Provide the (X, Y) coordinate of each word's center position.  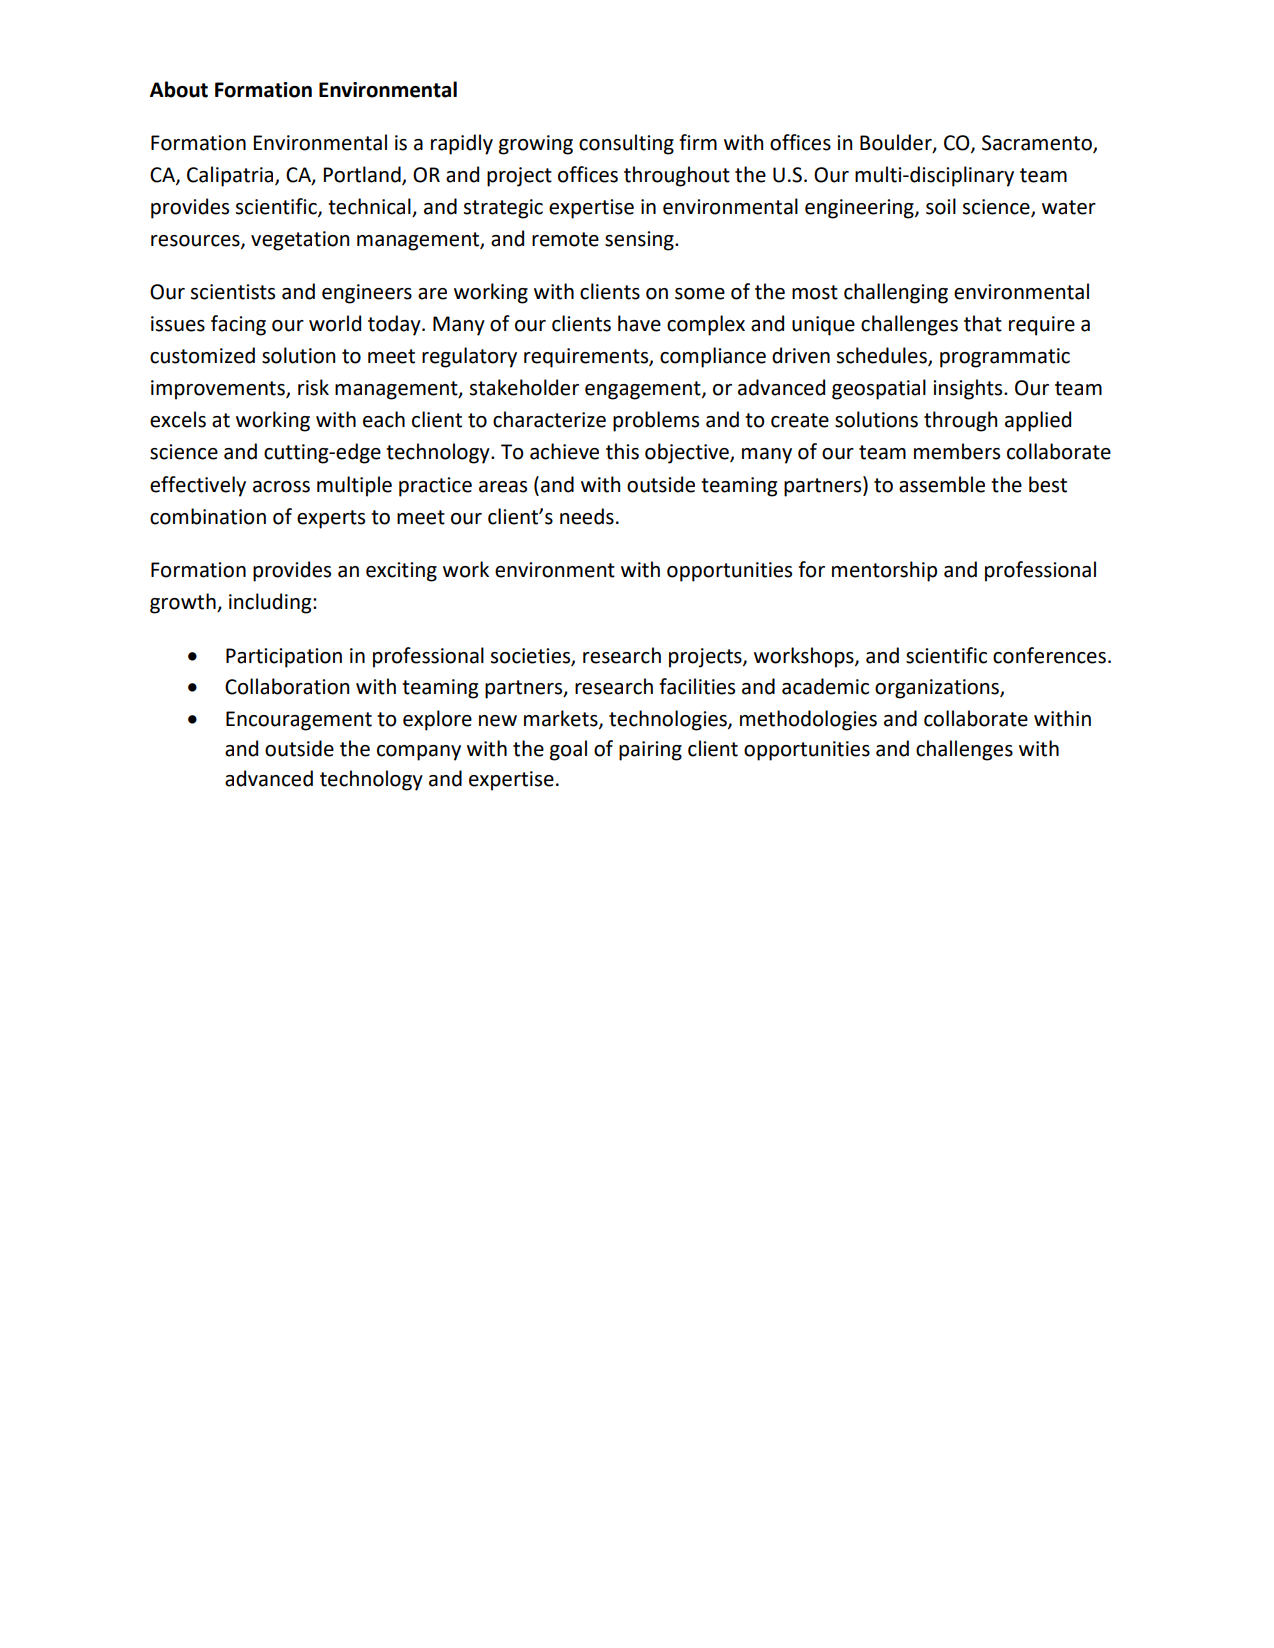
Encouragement (299, 721)
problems (656, 421)
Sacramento (1038, 143)
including (271, 603)
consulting (626, 144)
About (179, 89)
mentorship (884, 571)
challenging (896, 293)
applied (1038, 421)
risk (313, 387)
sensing (640, 241)
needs (587, 516)
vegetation (300, 241)
